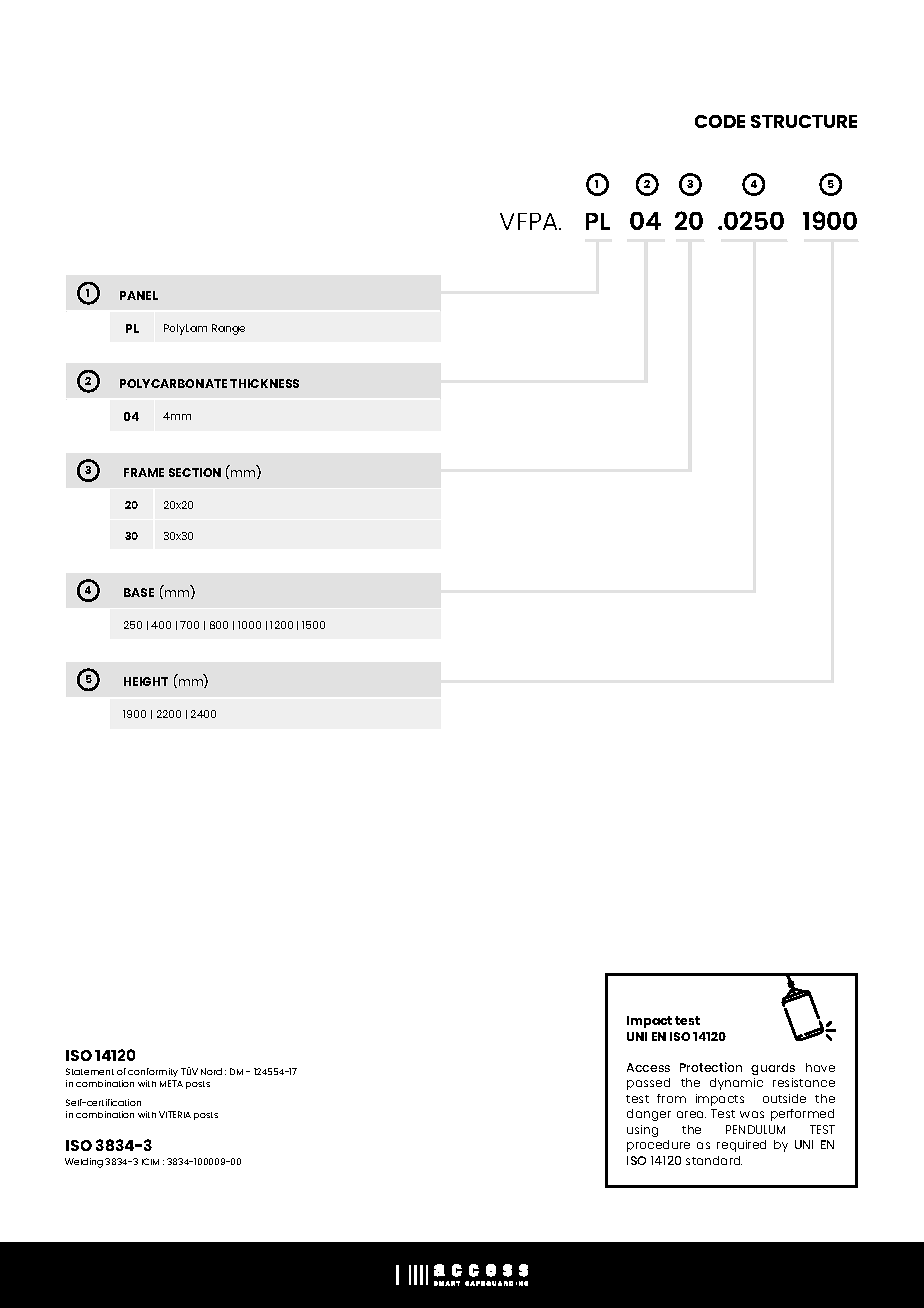  I want to click on Access, so click(648, 1067).
